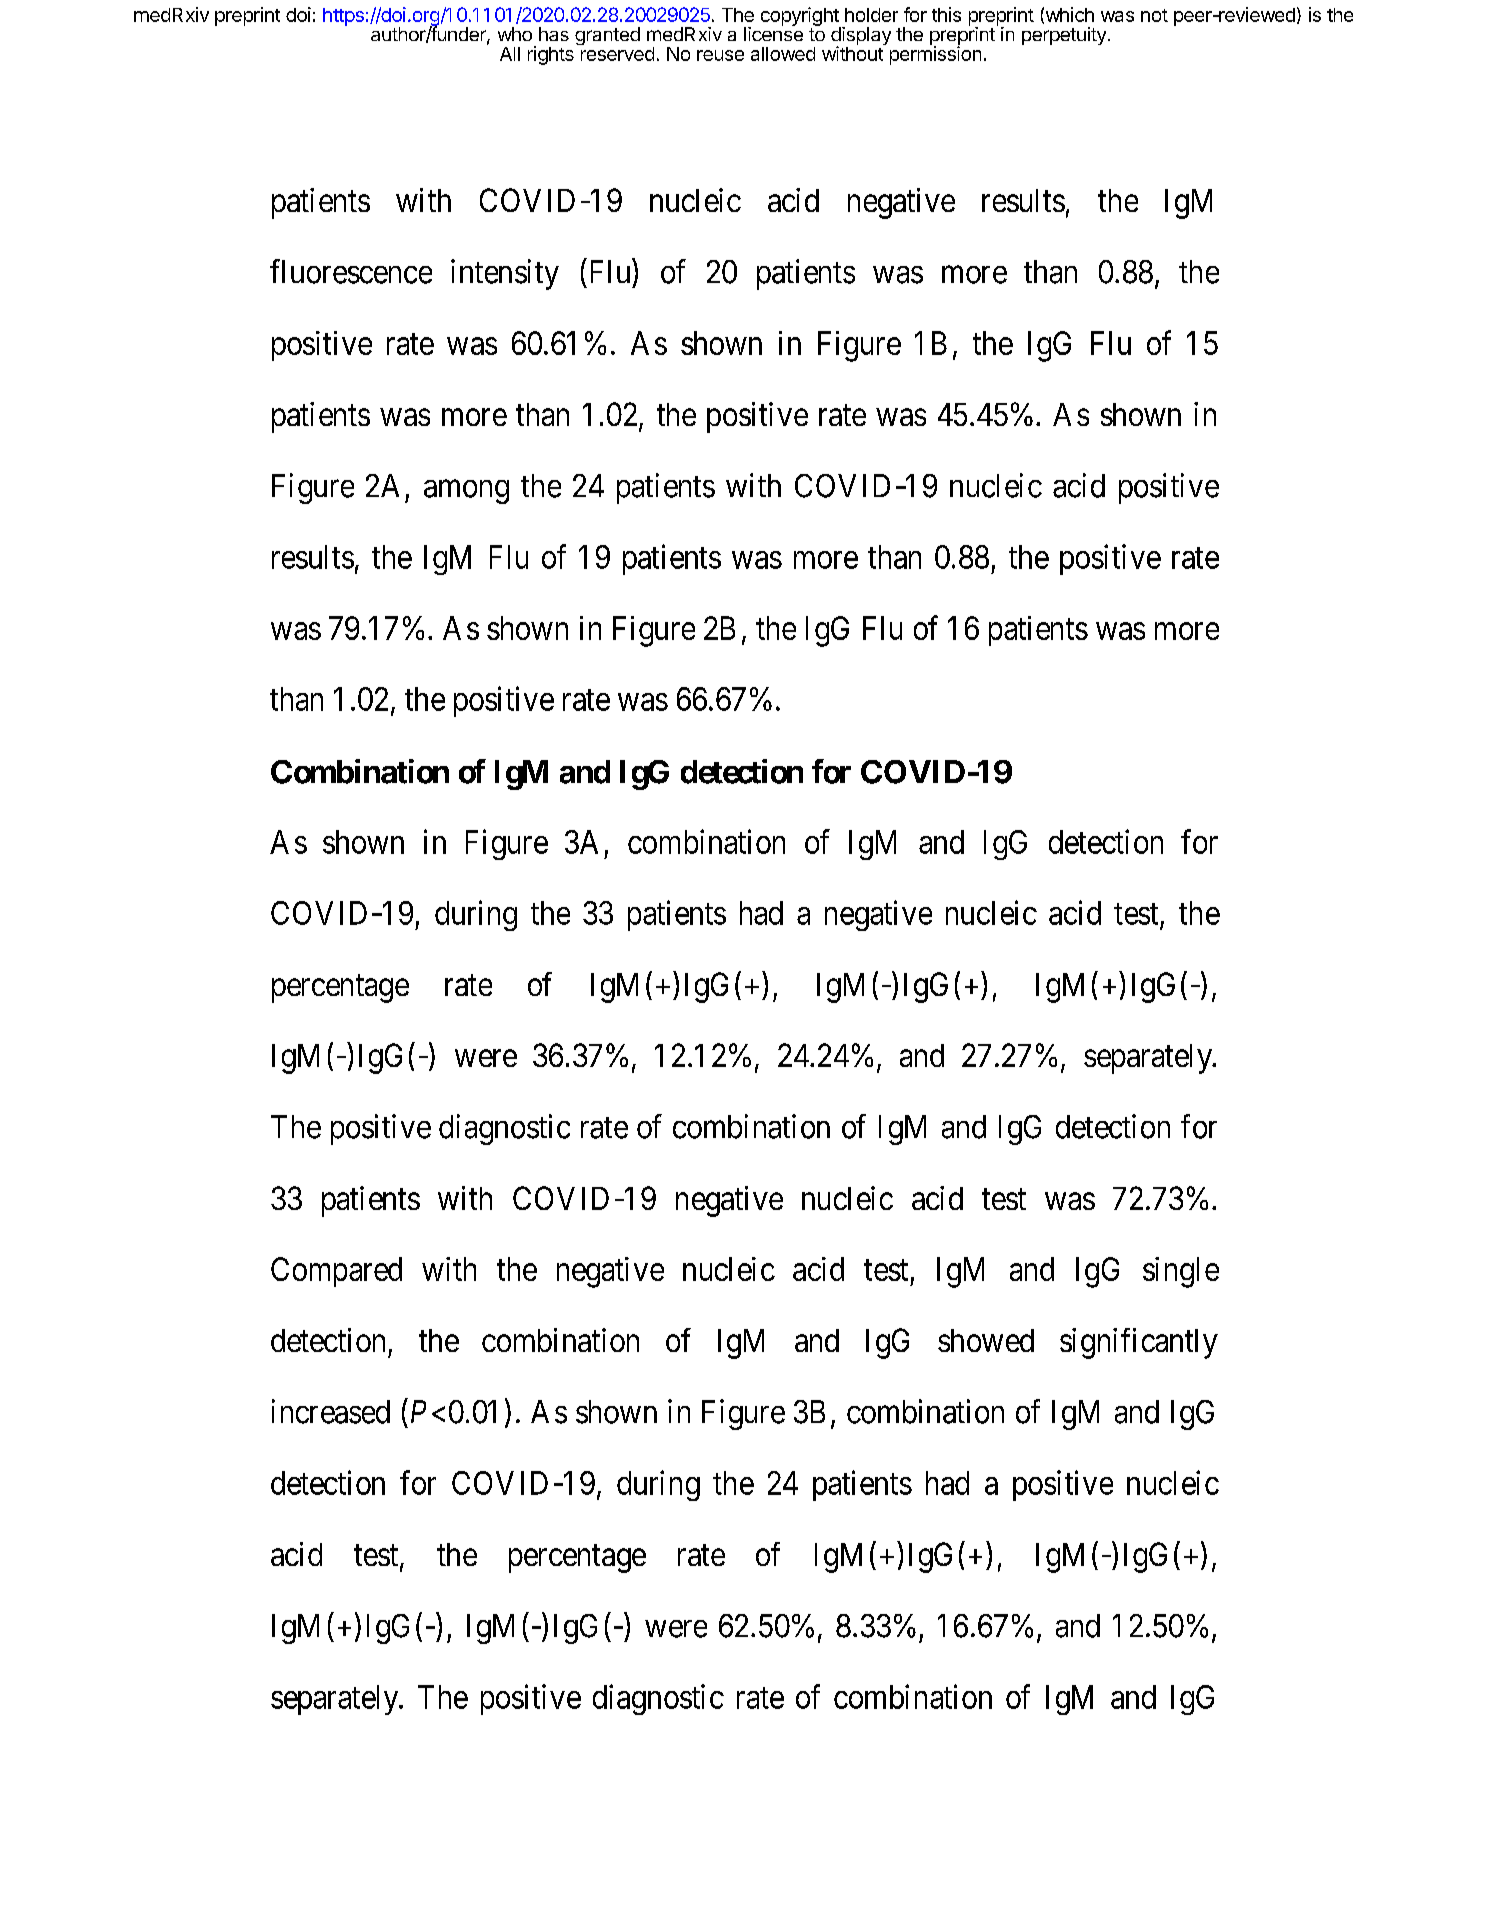 This document has height=1924, width=1487. Describe the element at coordinates (336, 1272) in the document. I see `Compared` at that location.
